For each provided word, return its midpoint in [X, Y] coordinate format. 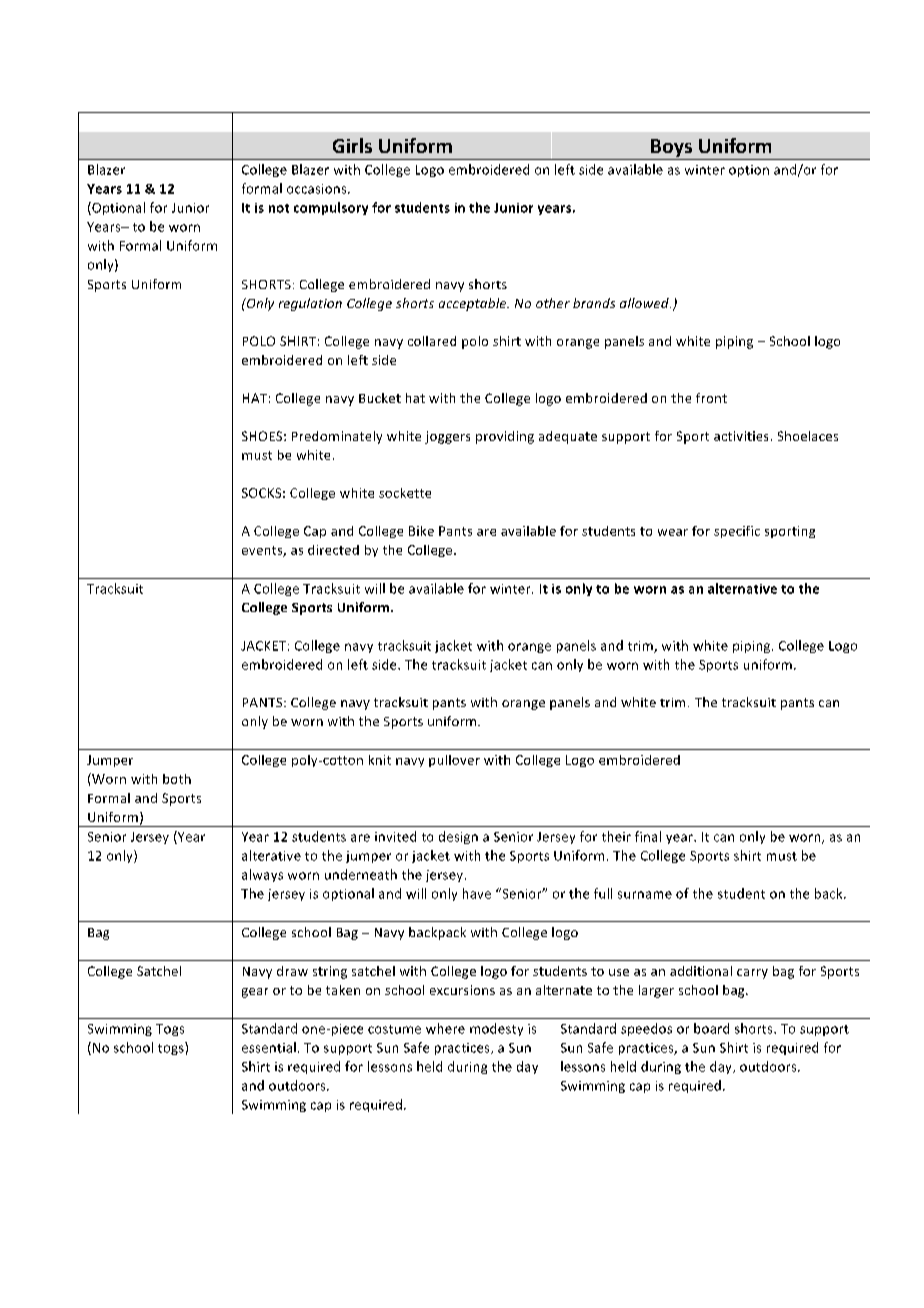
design [458, 837]
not [279, 208]
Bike [421, 531]
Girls [352, 145]
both [177, 779]
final [648, 836]
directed [333, 550]
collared [432, 341]
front [711, 398]
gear [255, 993]
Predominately [337, 437]
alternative [742, 588]
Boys [671, 148]
